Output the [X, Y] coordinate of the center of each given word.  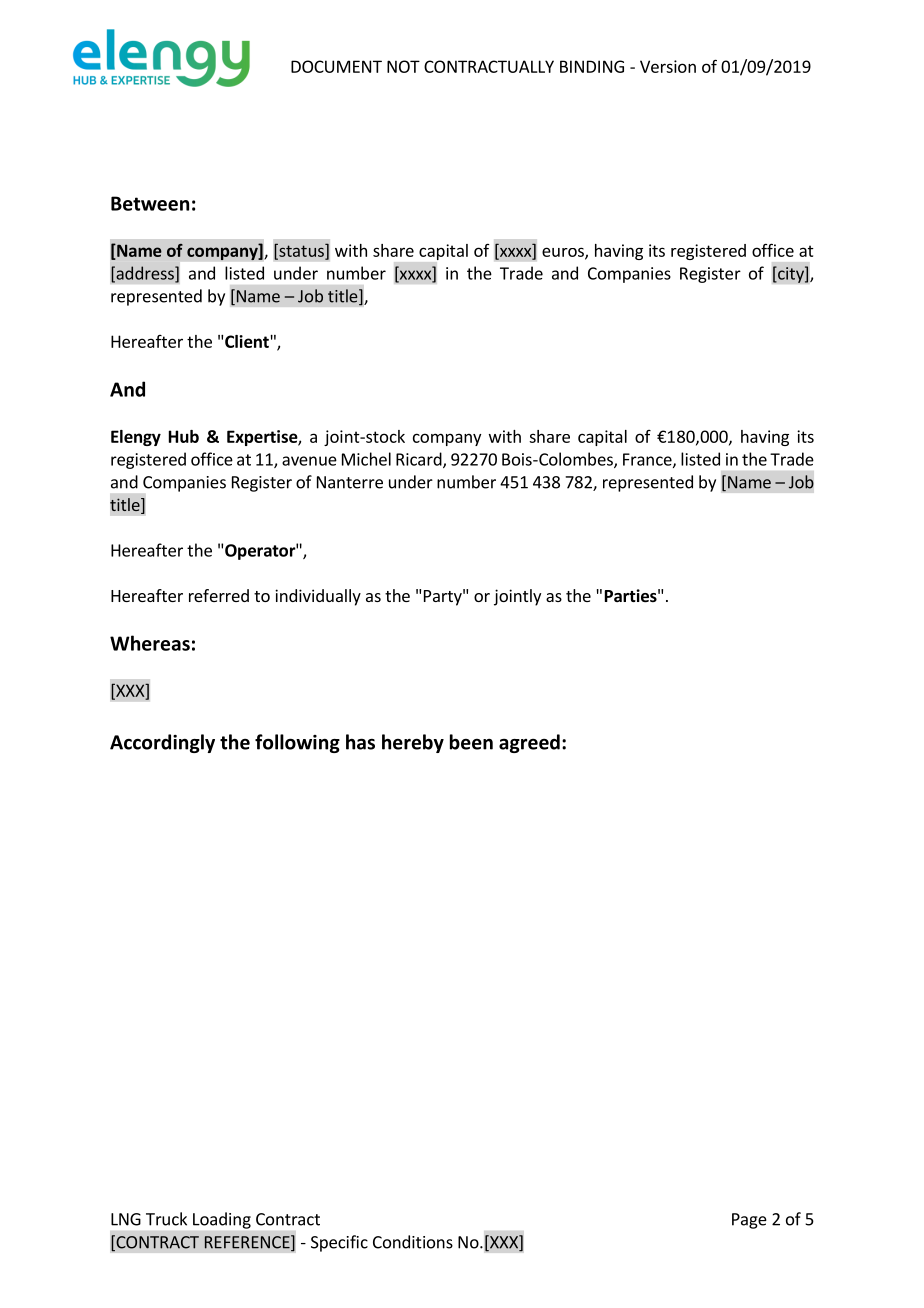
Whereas [150, 643]
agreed [529, 743]
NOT [403, 66]
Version [668, 66]
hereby [413, 743]
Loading [222, 1220]
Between [150, 203]
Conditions [413, 1242]
